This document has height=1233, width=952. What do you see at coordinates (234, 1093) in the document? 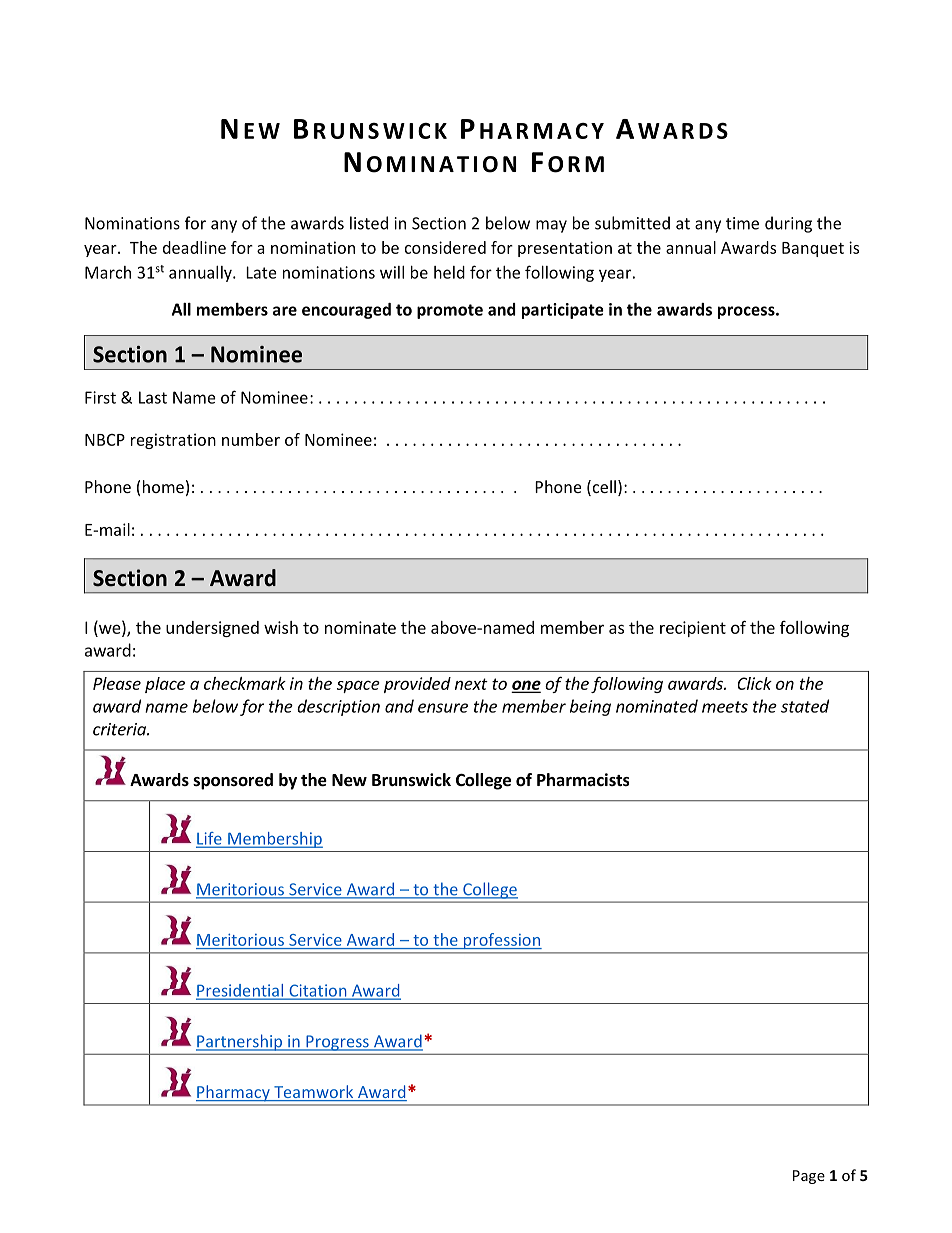
I see `Pharmacy` at bounding box center [234, 1093].
